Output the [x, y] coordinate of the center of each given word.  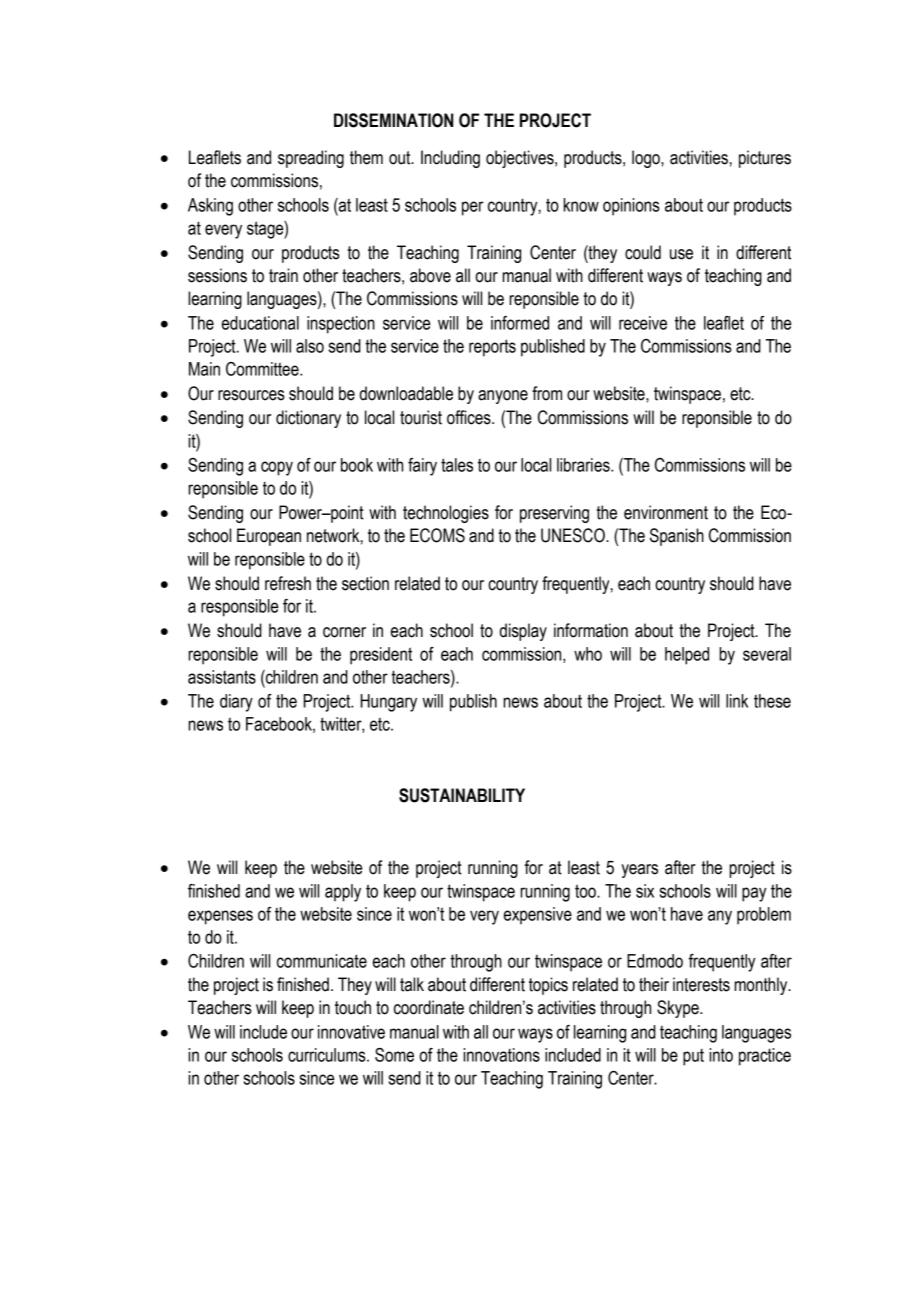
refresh [288, 583]
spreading [311, 159]
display [523, 632]
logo [647, 159]
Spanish [677, 537]
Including [450, 159]
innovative [351, 1032]
